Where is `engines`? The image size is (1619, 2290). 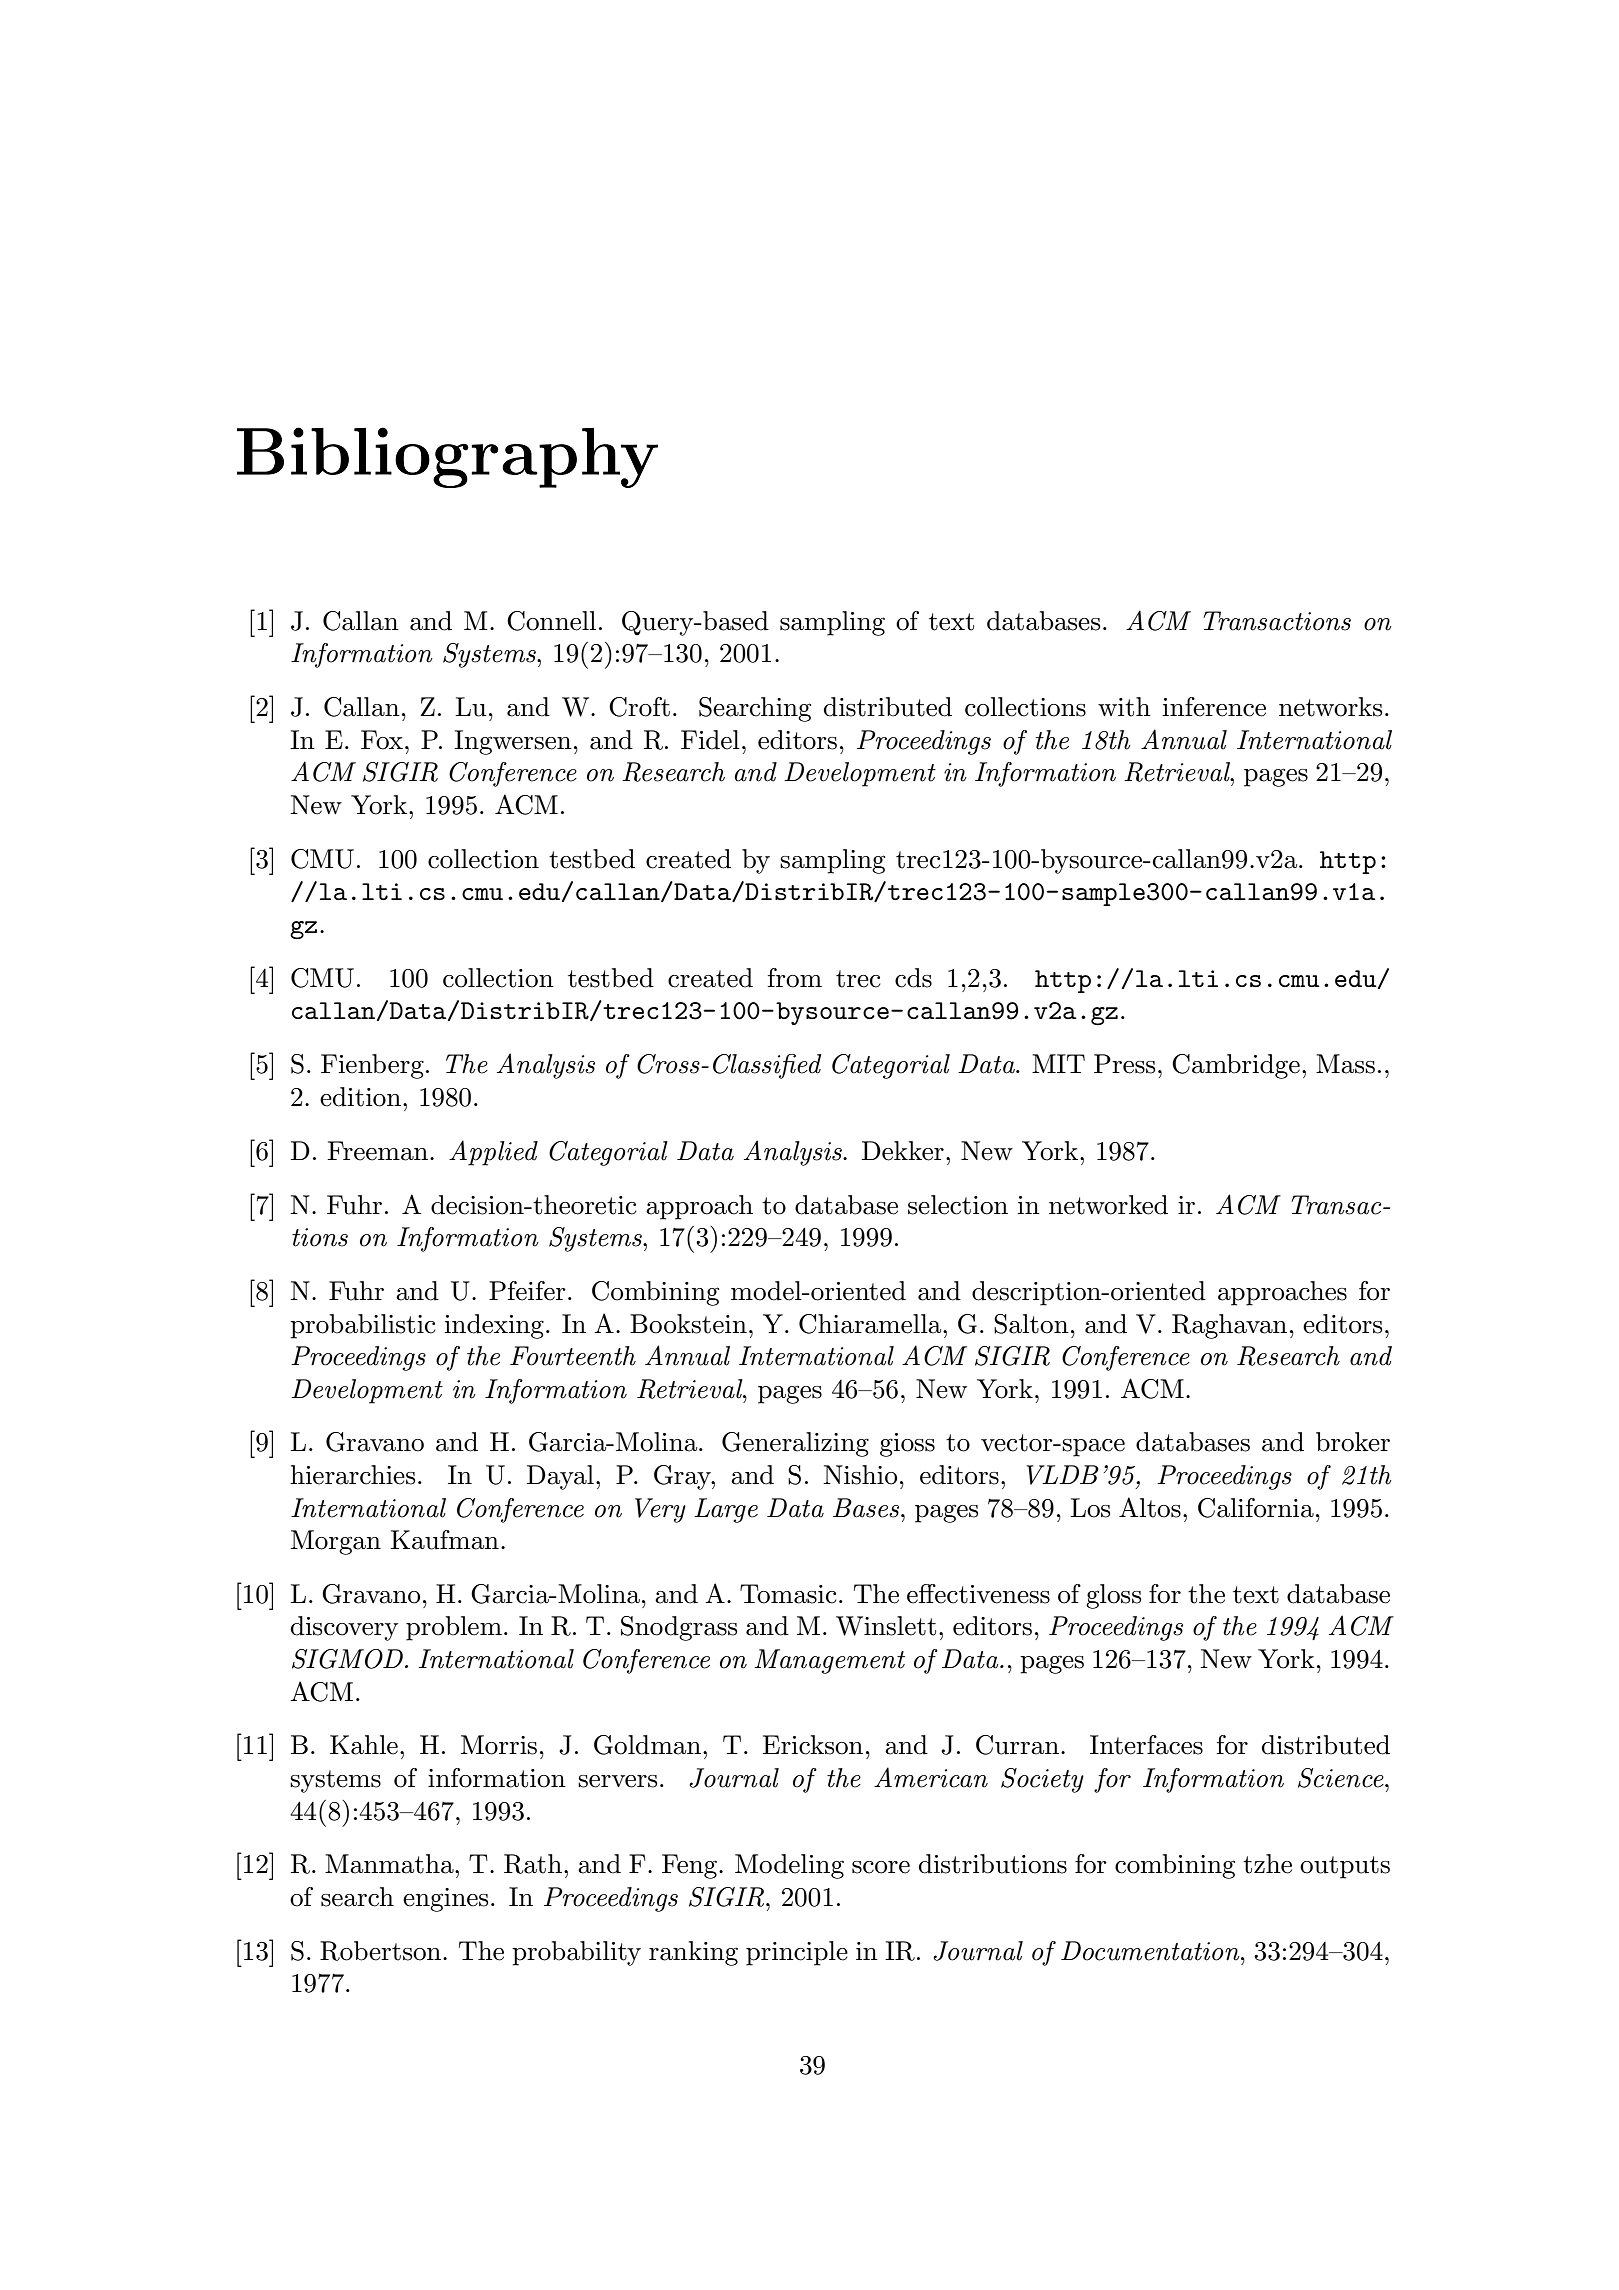 engines is located at coordinates (445, 1900).
